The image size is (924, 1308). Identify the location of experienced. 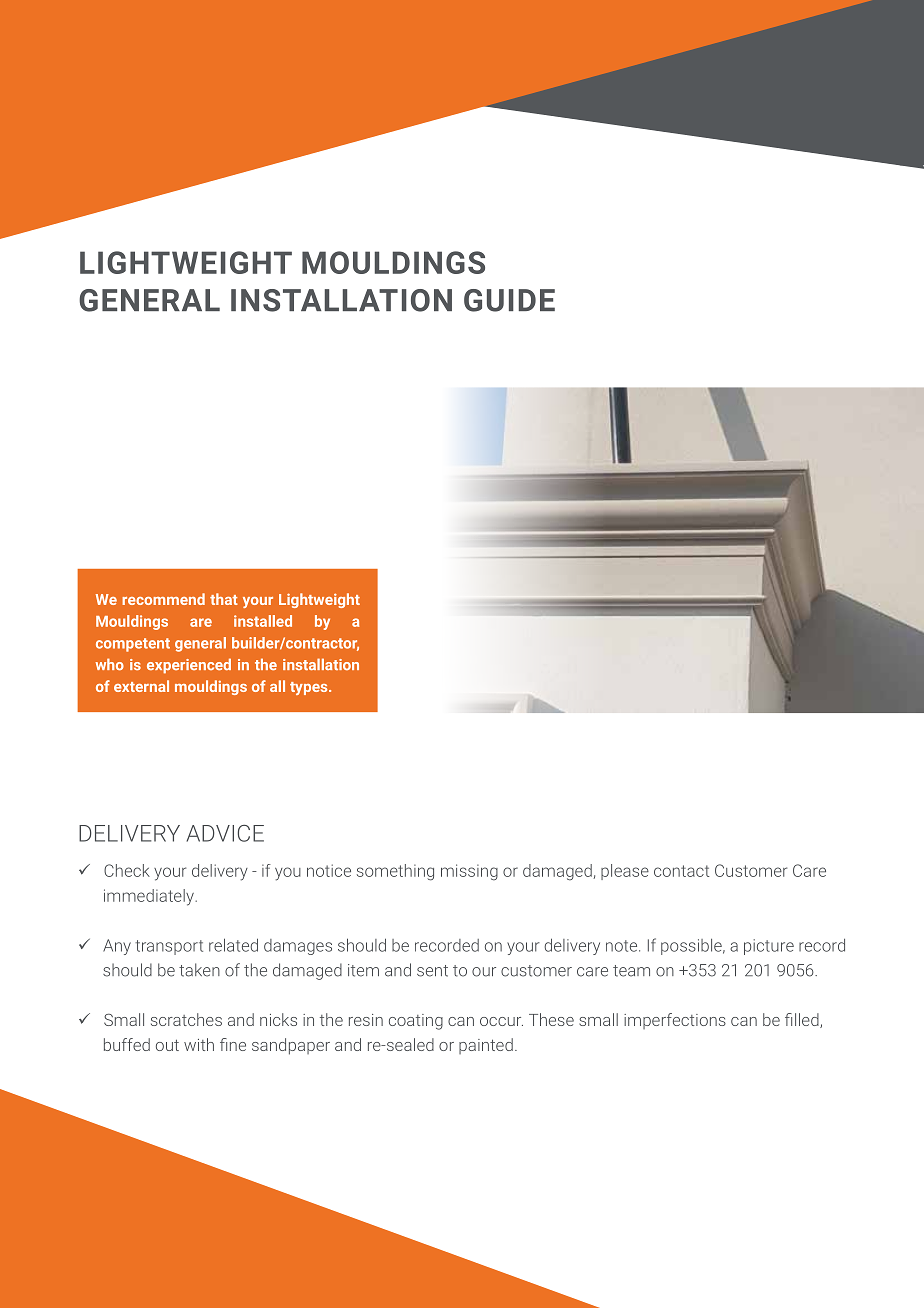
(189, 666).
